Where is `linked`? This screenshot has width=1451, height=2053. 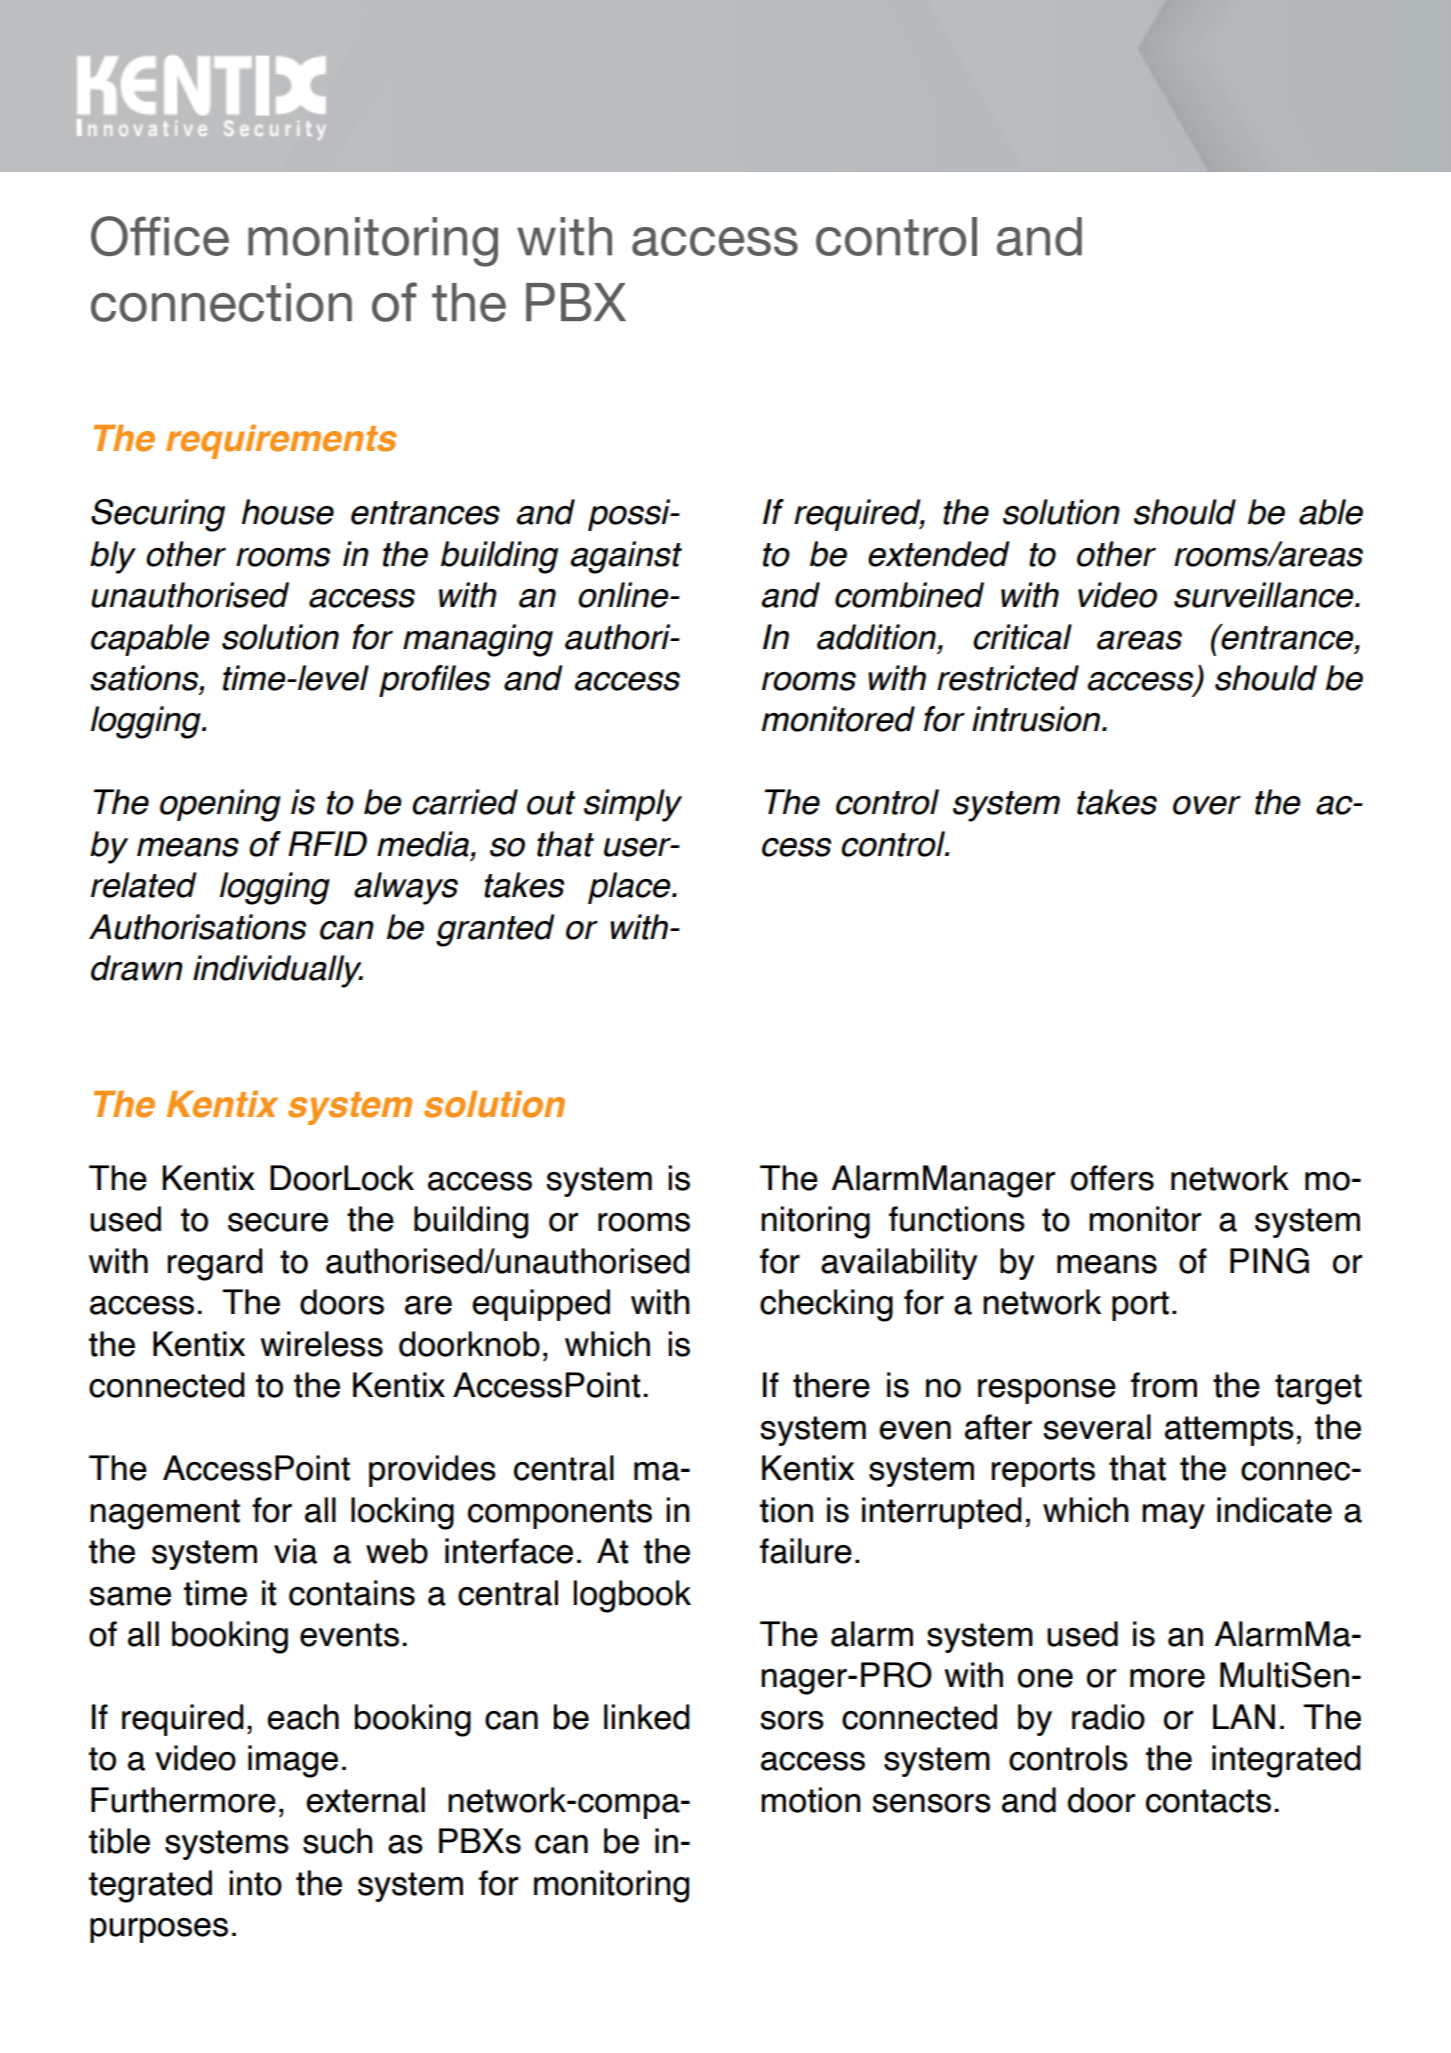 linked is located at coordinates (647, 1717).
